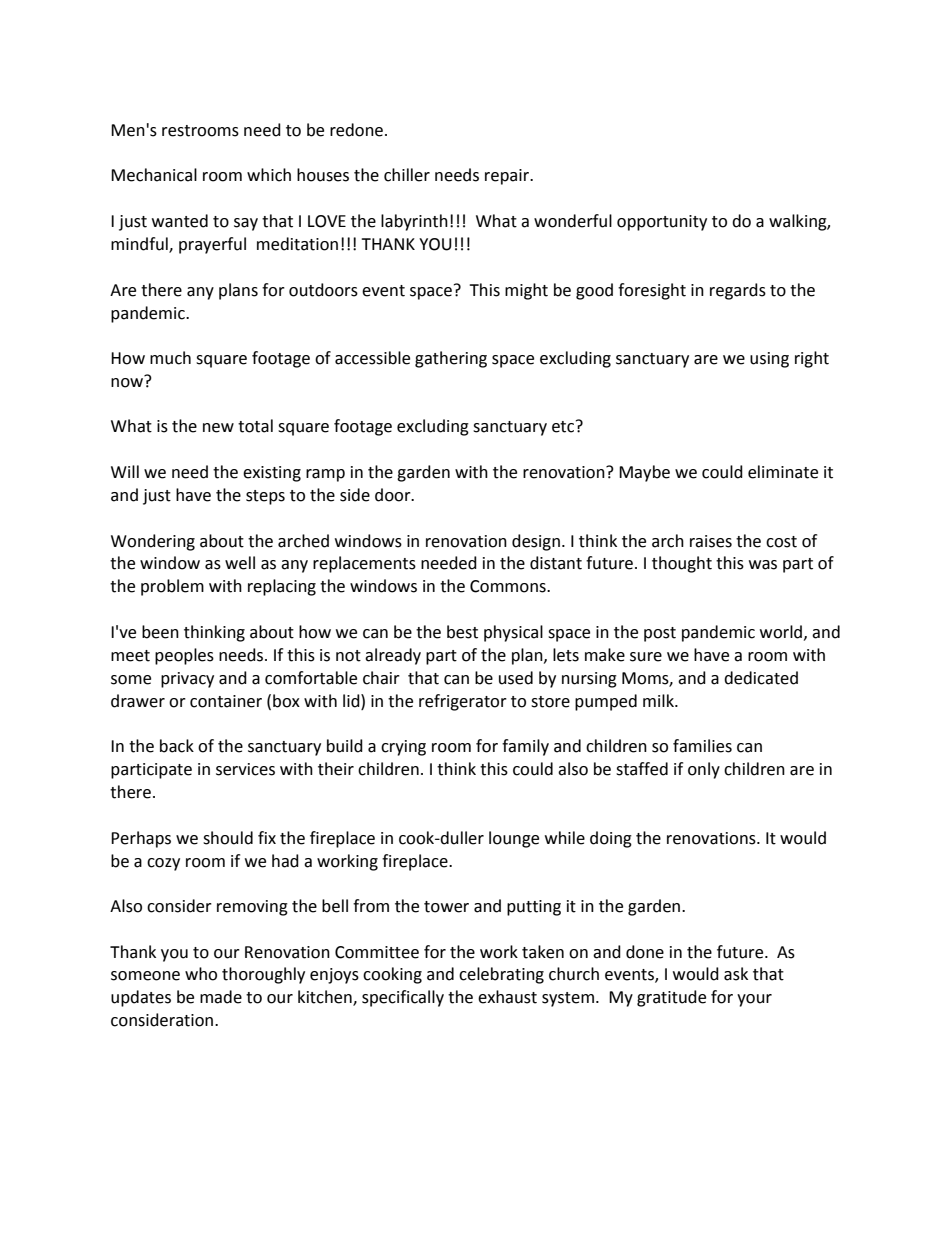  Describe the element at coordinates (662, 223) in the document. I see `opportunity` at that location.
